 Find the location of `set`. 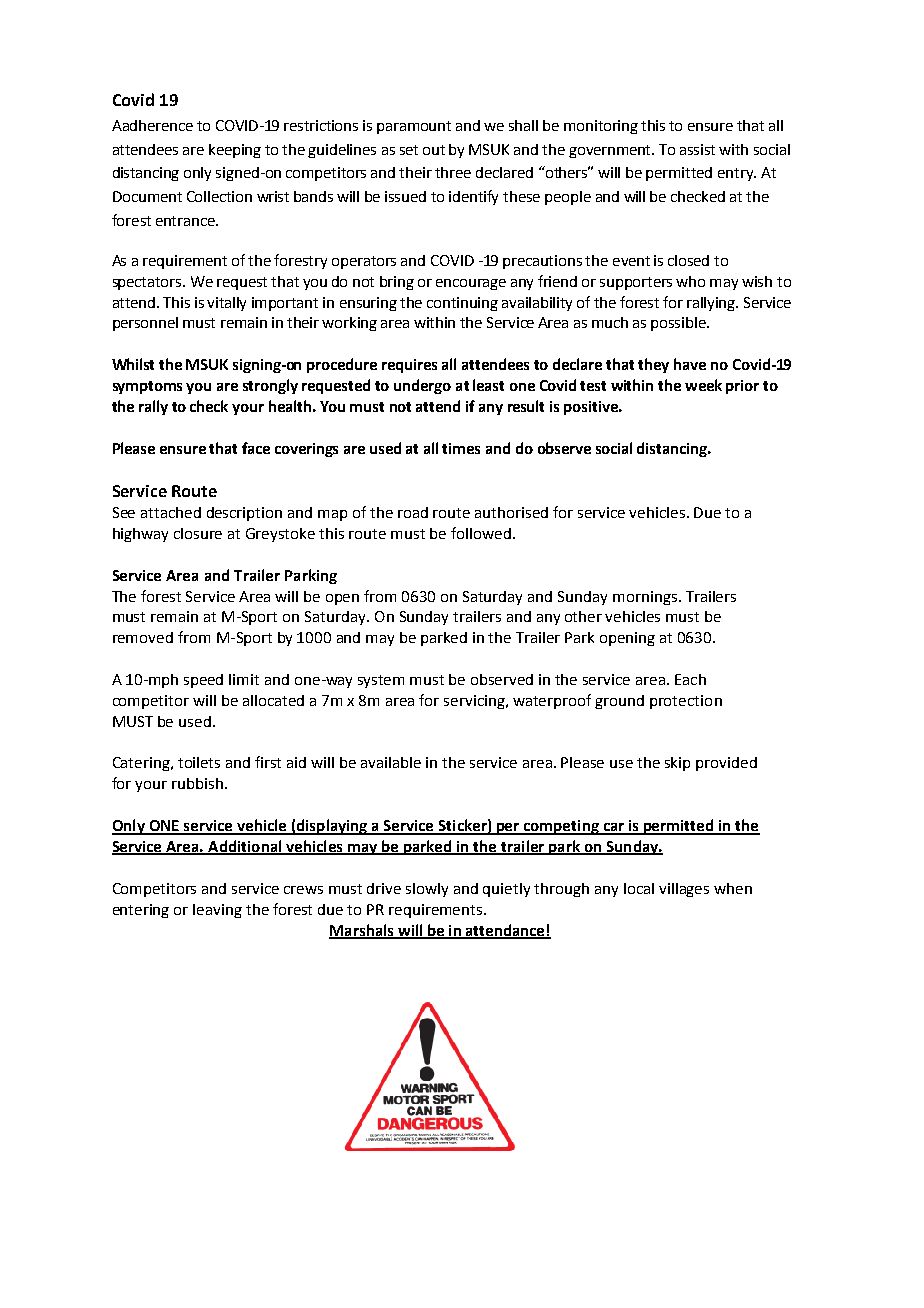

set is located at coordinates (409, 150).
